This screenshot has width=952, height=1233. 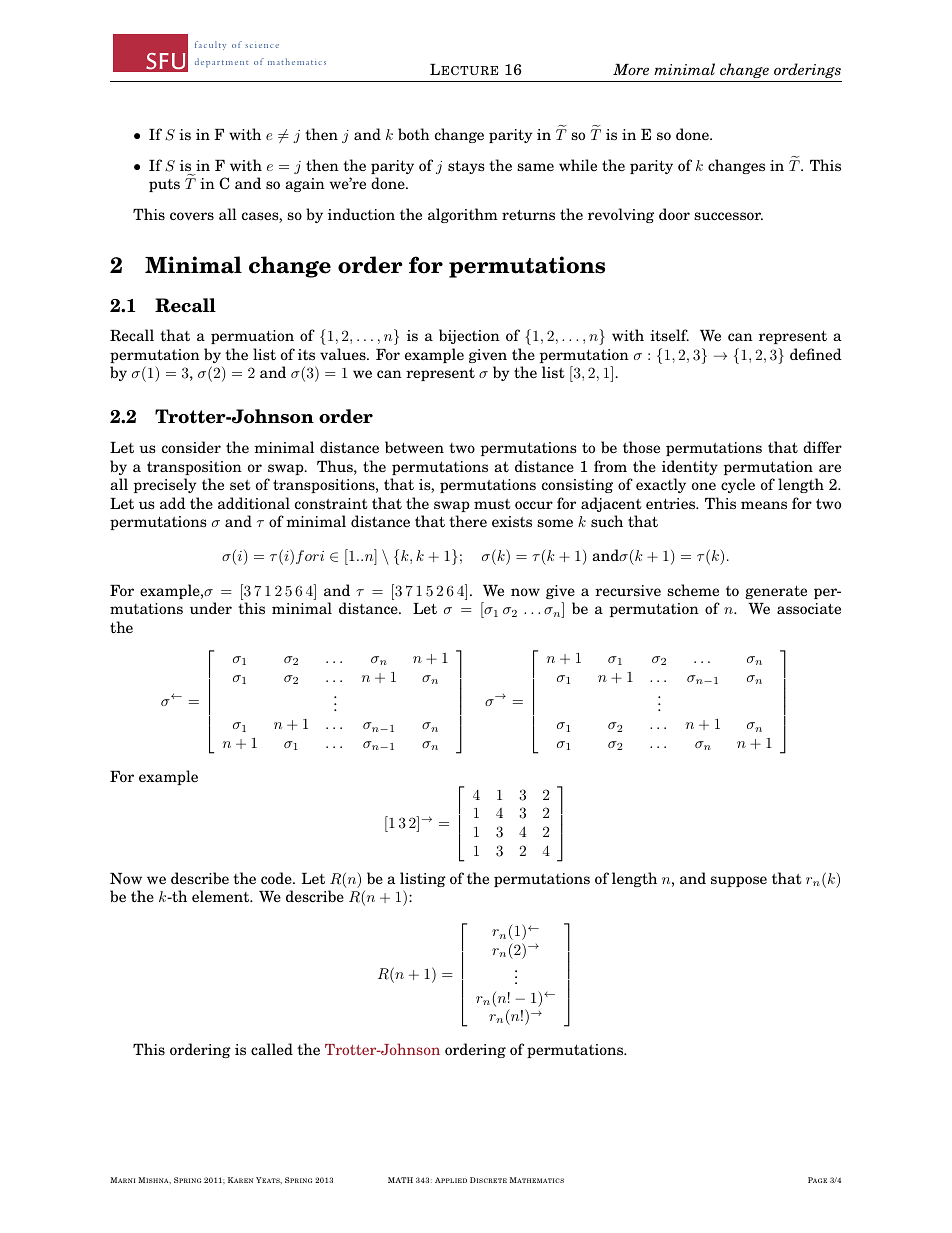 I want to click on More, so click(x=631, y=69).
